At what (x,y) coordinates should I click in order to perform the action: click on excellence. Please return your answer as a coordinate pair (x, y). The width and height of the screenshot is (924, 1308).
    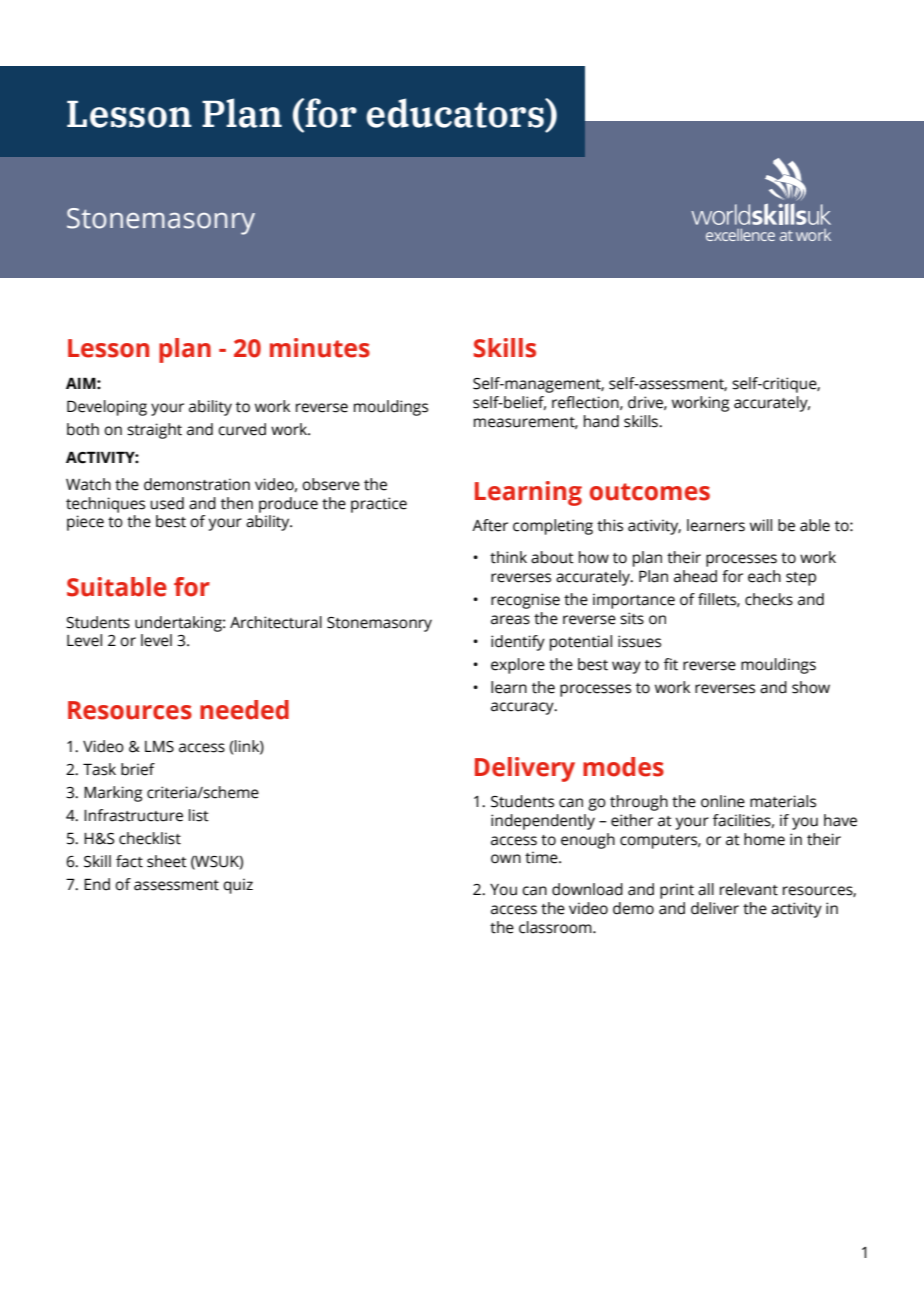
    Looking at the image, I should click on (740, 235).
